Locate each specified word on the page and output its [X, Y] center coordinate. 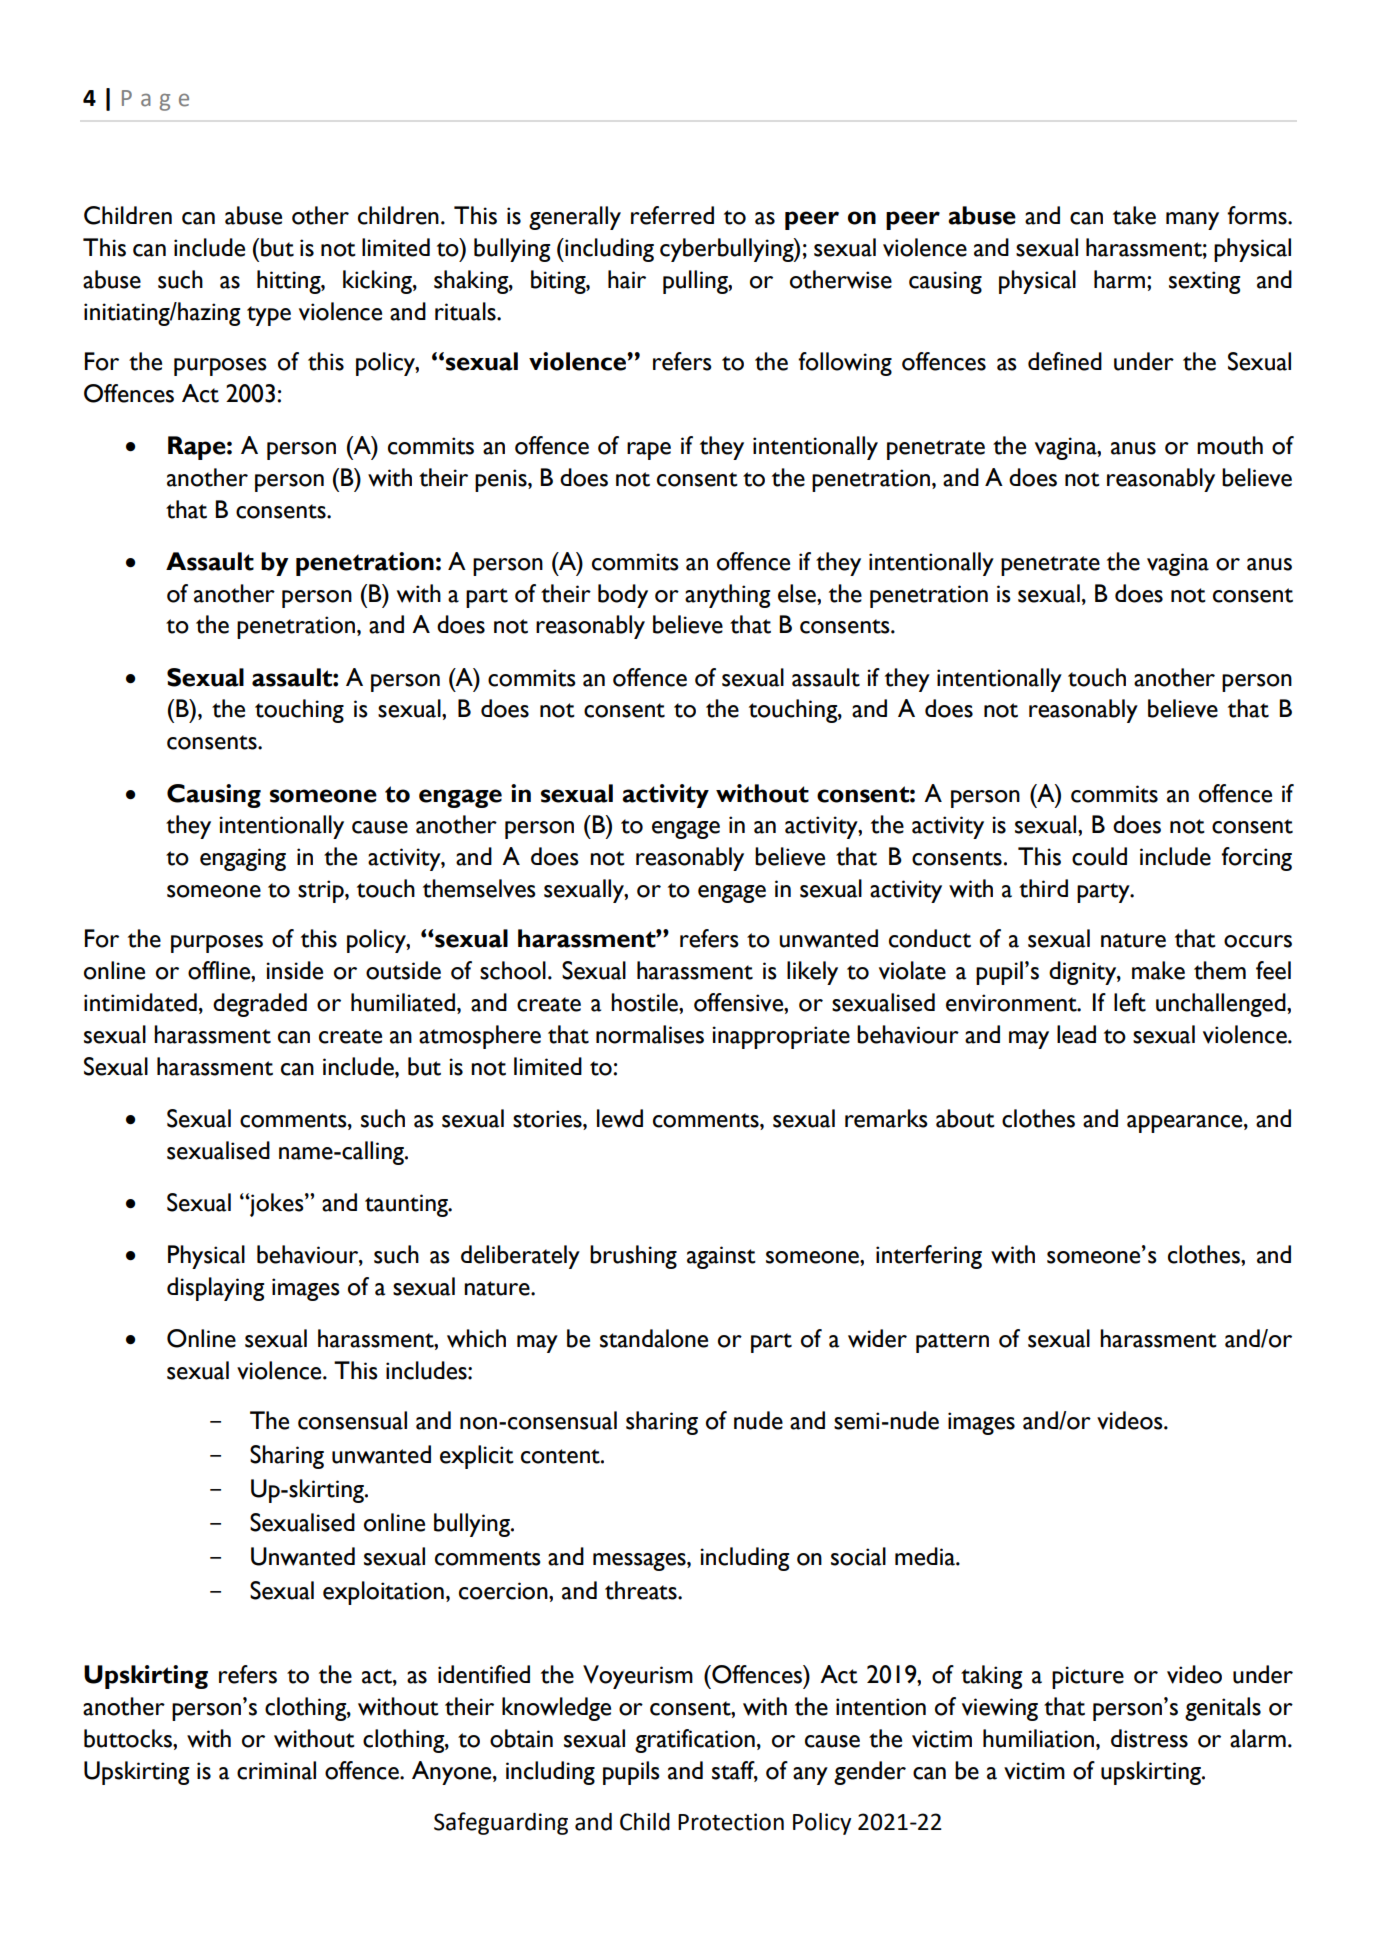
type [269, 316]
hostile [645, 1002]
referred [672, 215]
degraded [260, 1005]
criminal [276, 1770]
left [1130, 1002]
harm [1119, 279]
